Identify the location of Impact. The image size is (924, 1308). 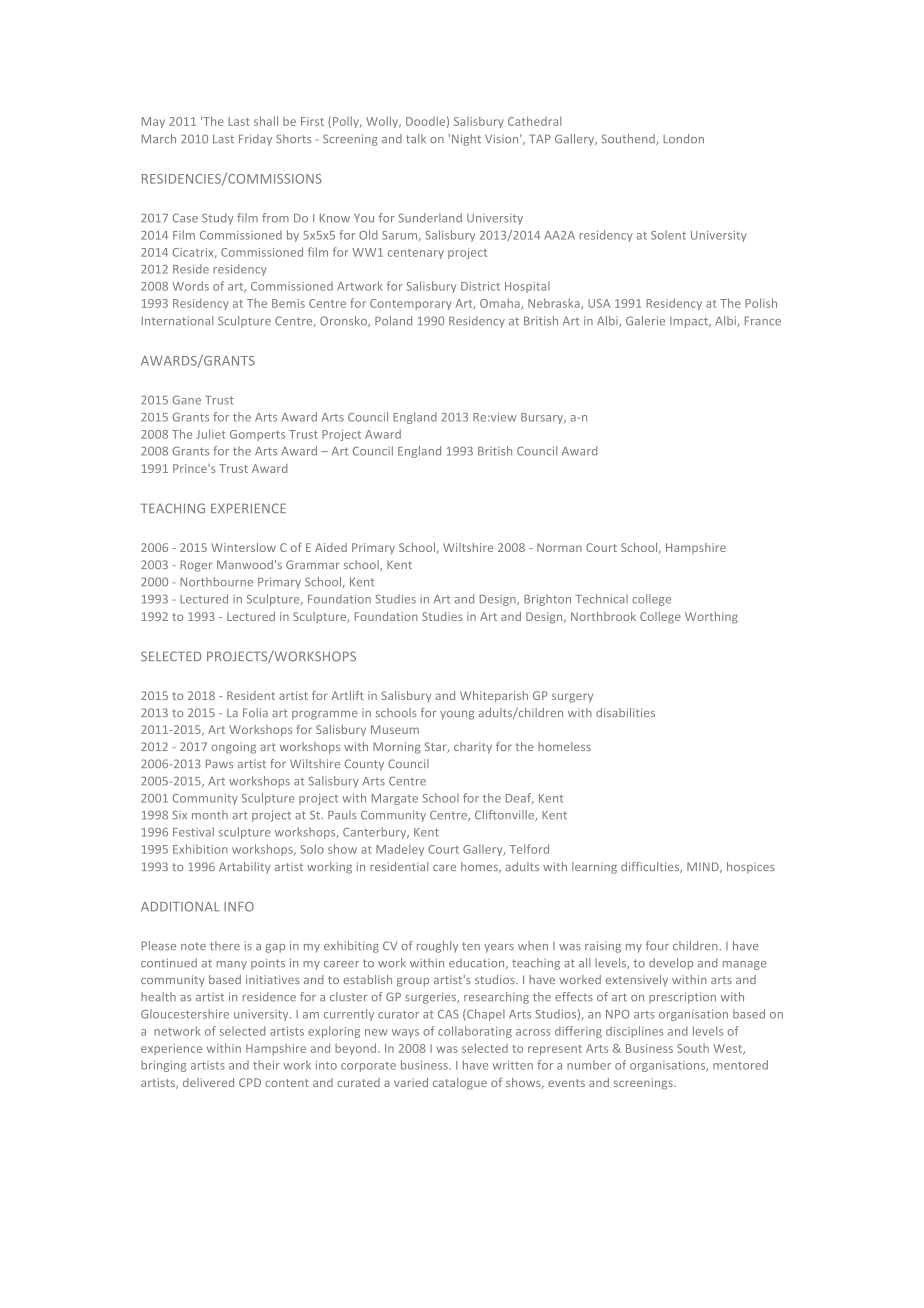
(690, 322).
